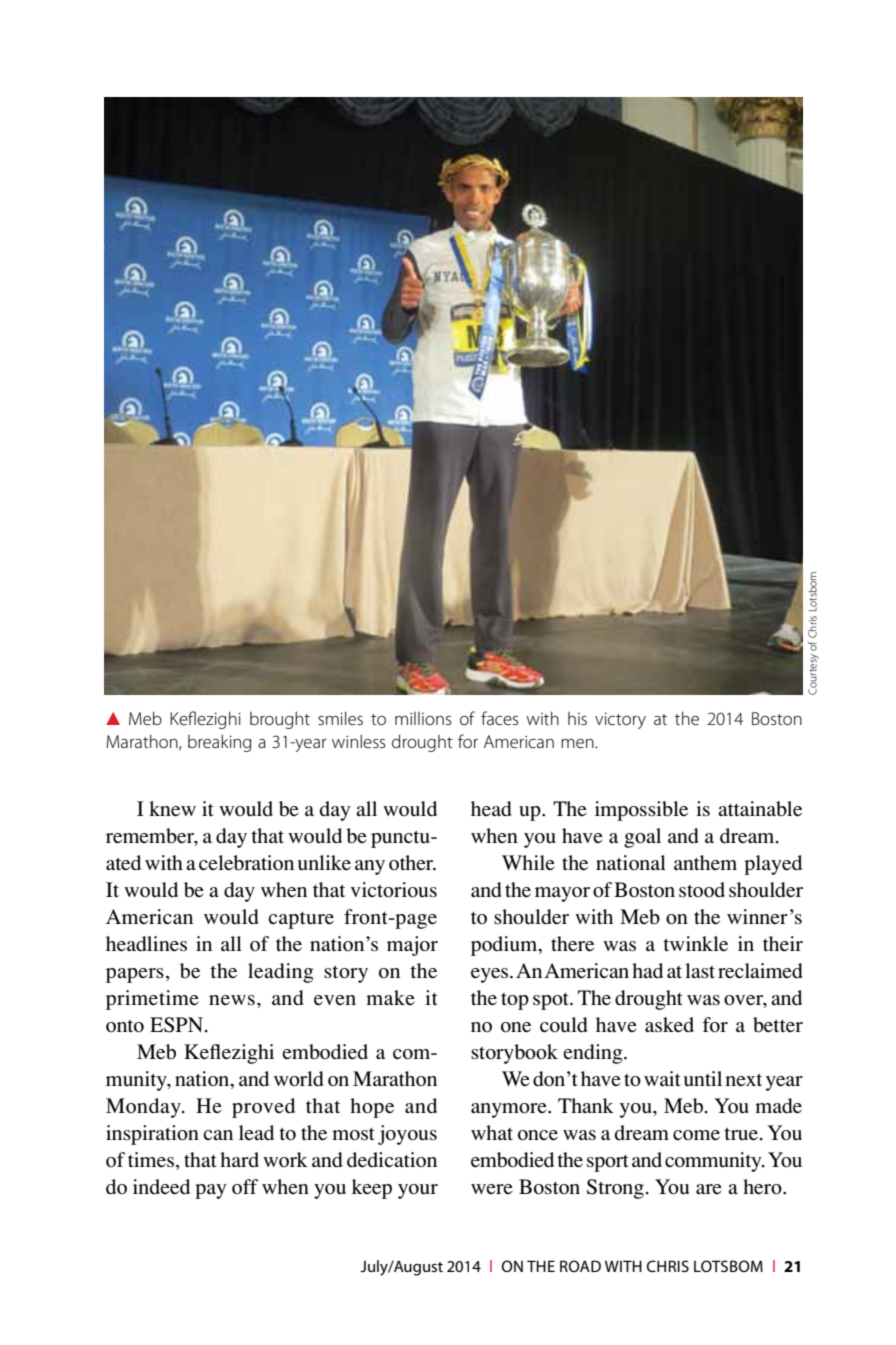 This image has width=896, height=1345. What do you see at coordinates (510, 1110) in the image?
I see `anymore` at bounding box center [510, 1110].
